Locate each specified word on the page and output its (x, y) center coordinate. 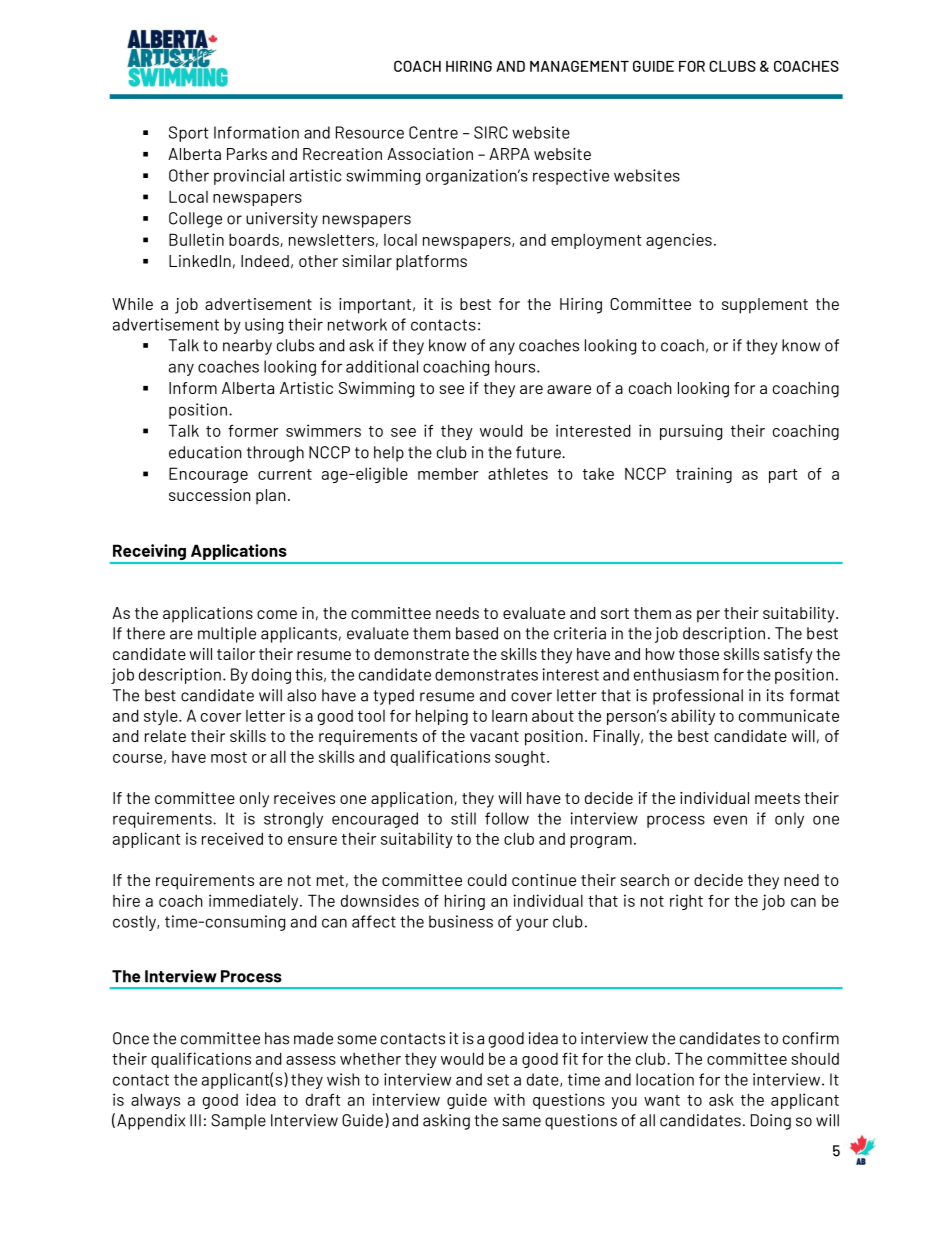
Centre (433, 132)
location (665, 1079)
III (195, 1120)
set (498, 1080)
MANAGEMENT (579, 66)
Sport (189, 134)
